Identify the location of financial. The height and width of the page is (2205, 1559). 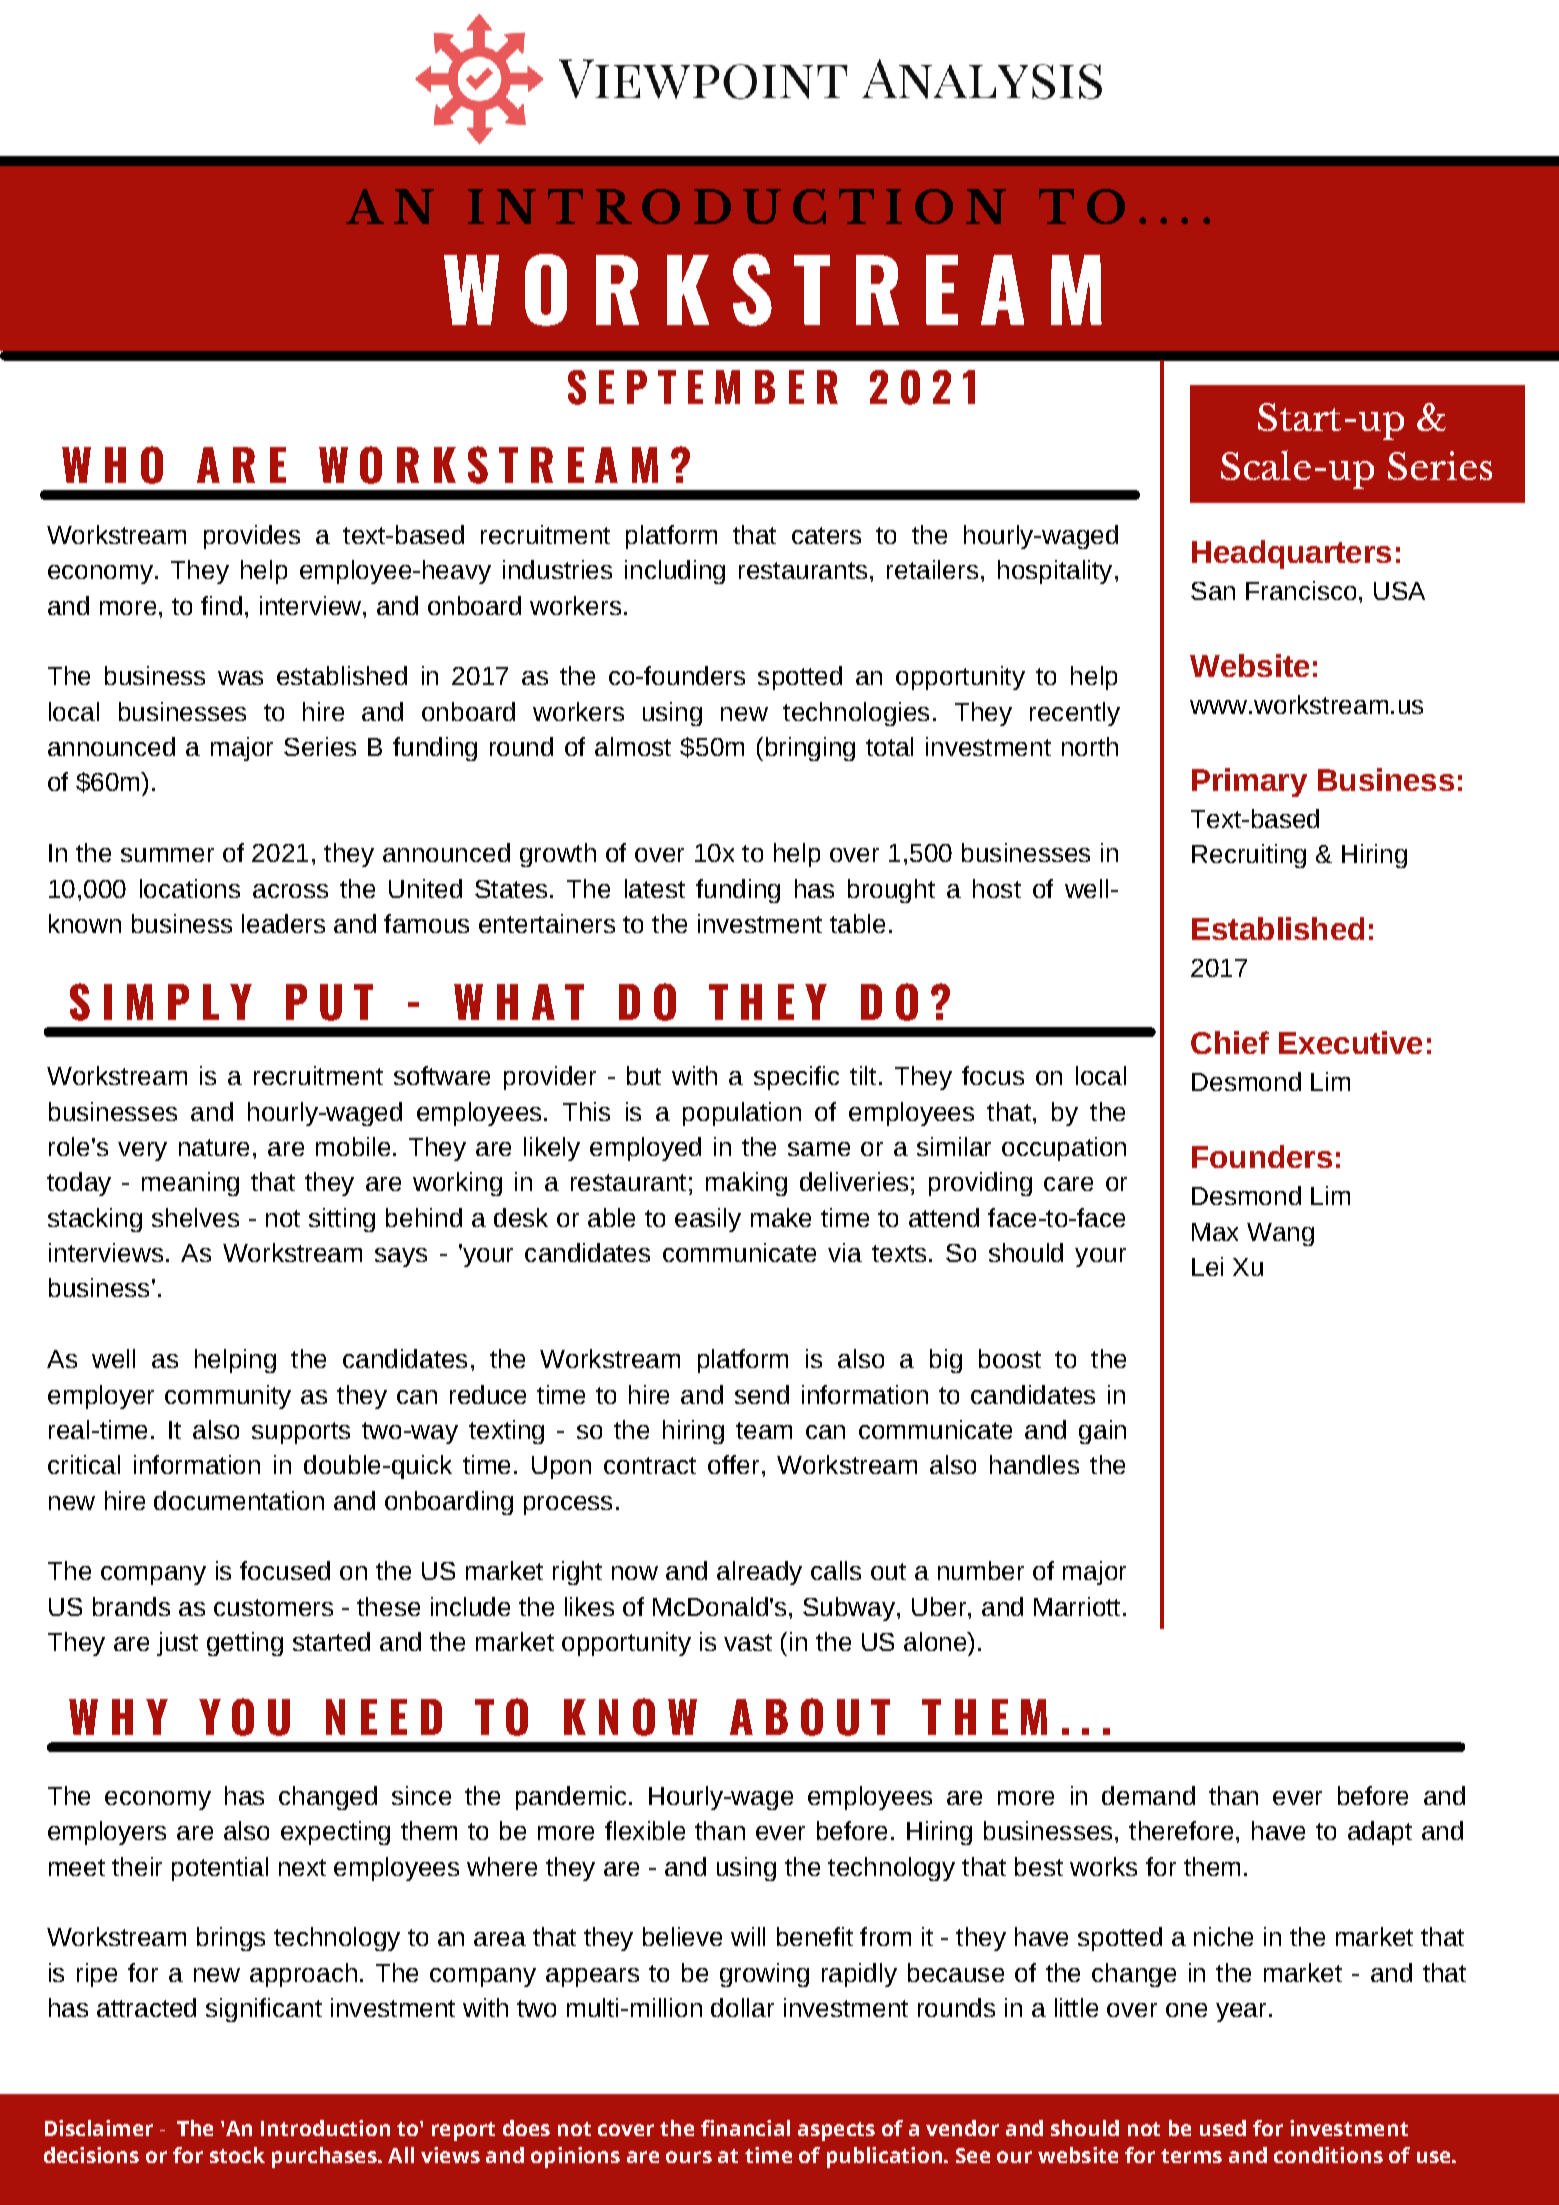
(745, 2128).
